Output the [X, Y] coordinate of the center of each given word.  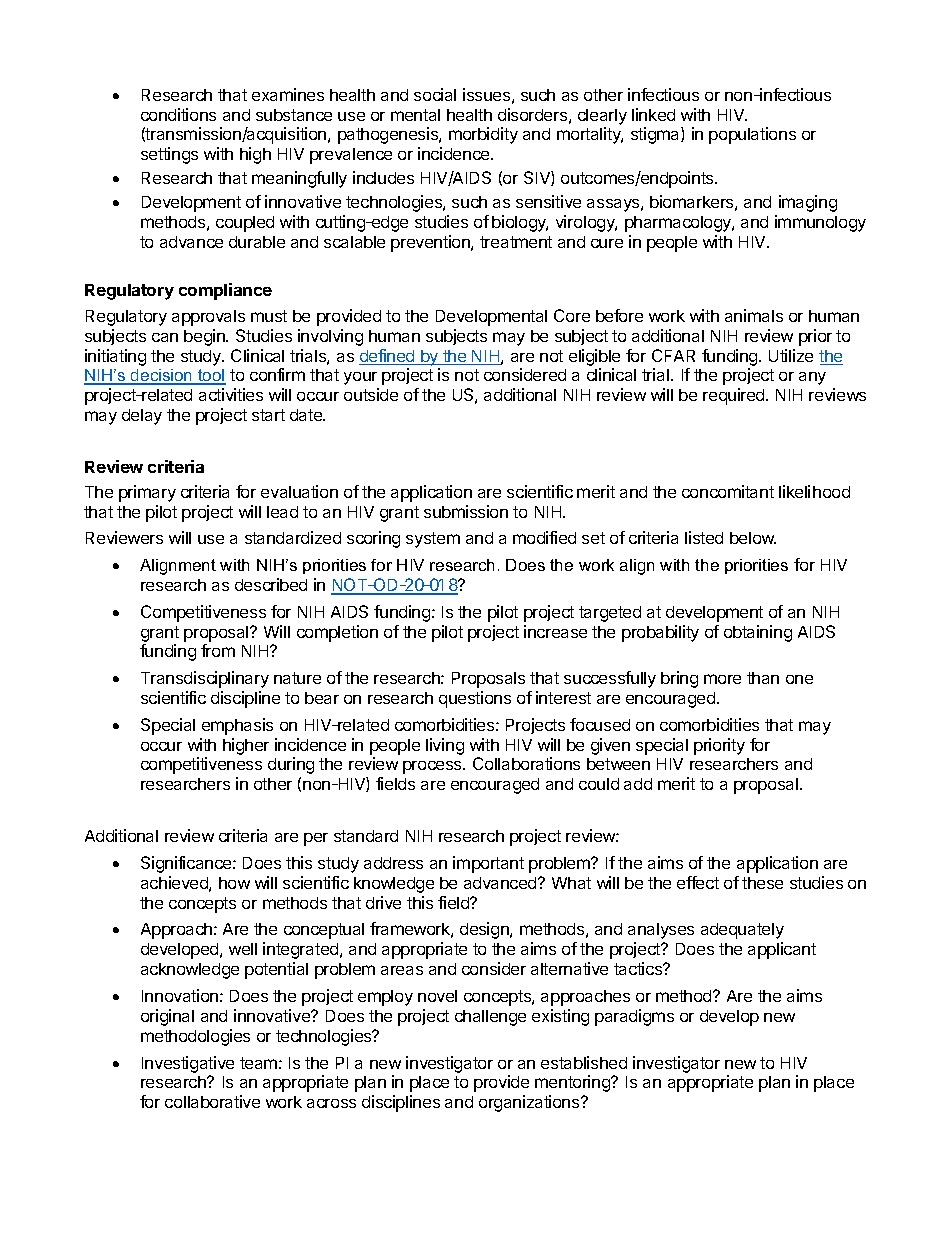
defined [388, 357]
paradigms [634, 1017]
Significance [187, 864]
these [762, 883]
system [433, 540]
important [488, 864]
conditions [178, 114]
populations [752, 135]
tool [211, 376]
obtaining [758, 633]
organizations [530, 1103]
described [271, 584]
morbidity [483, 135]
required [735, 396]
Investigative [188, 1064]
